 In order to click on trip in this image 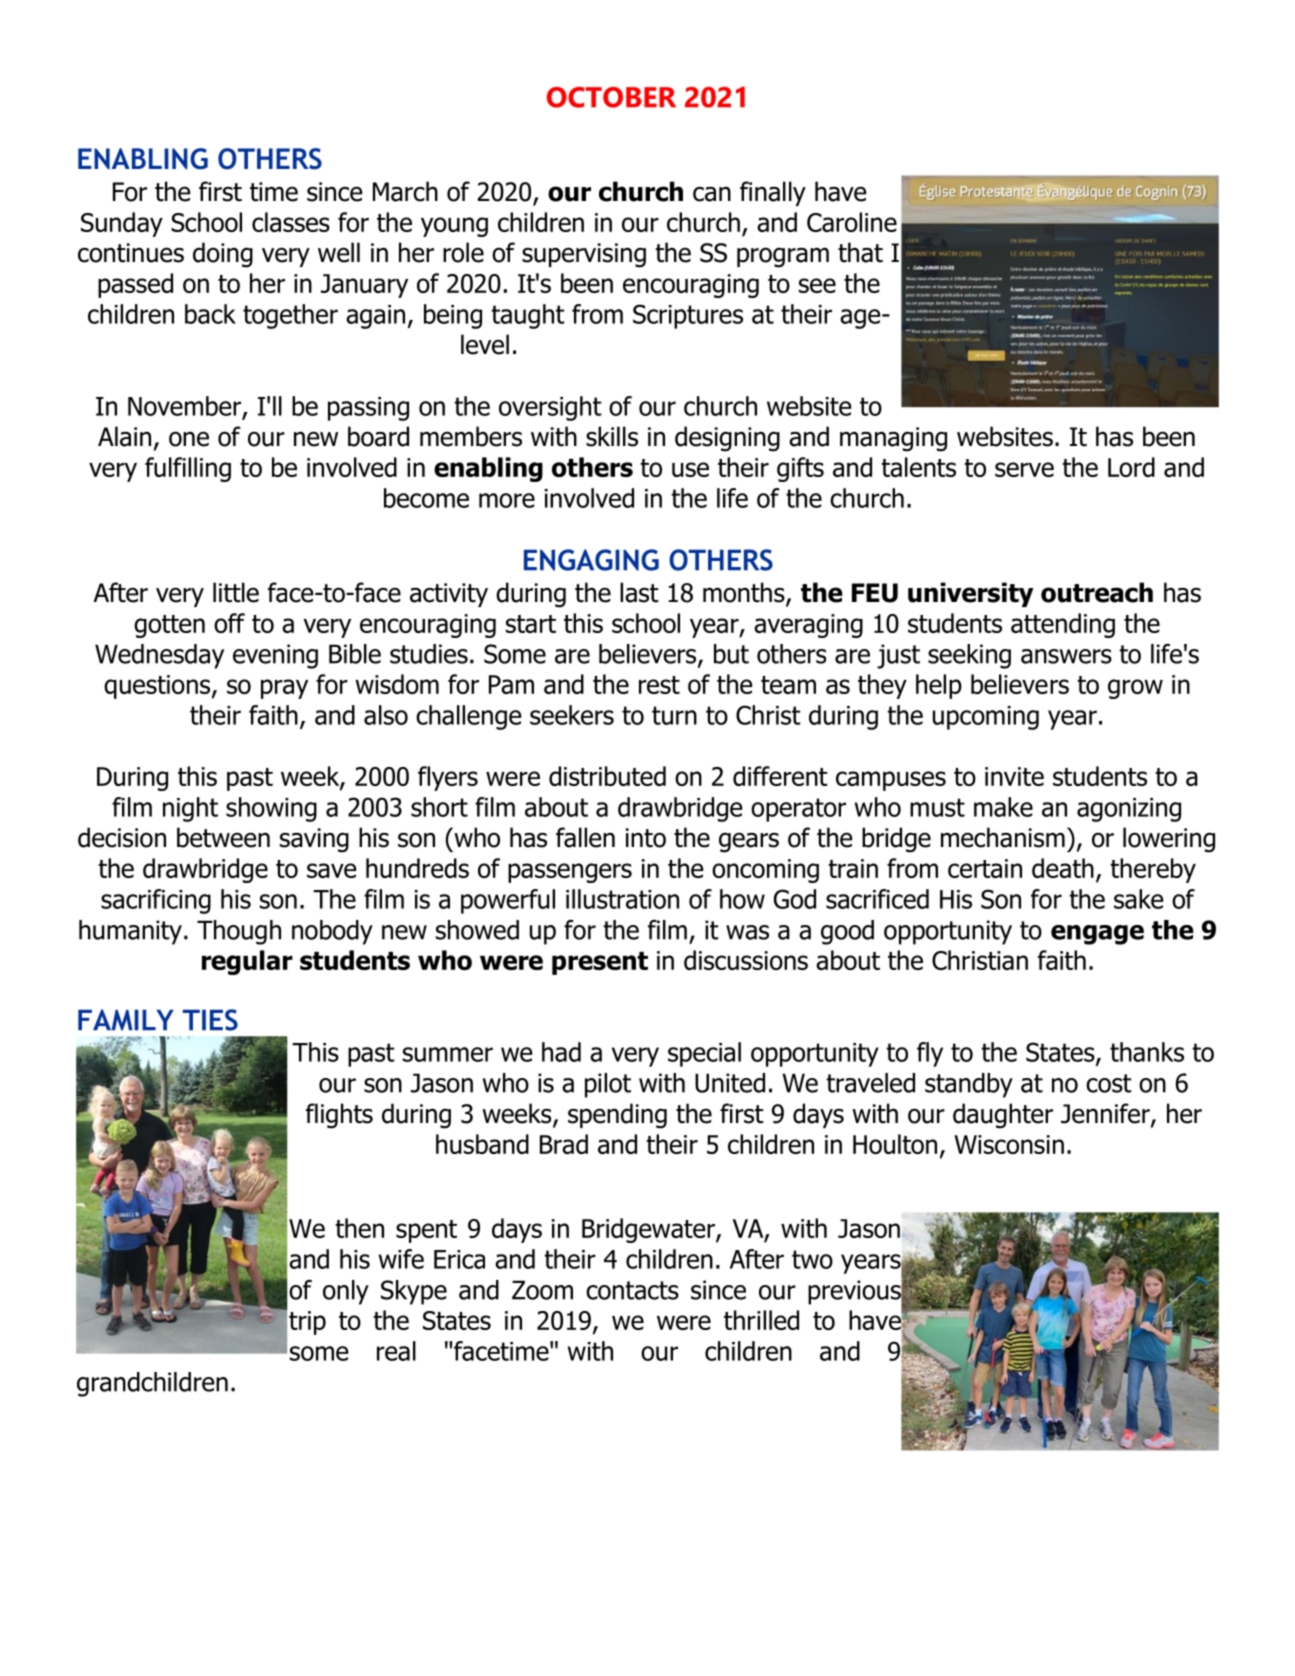, I will do `click(307, 1323)`.
